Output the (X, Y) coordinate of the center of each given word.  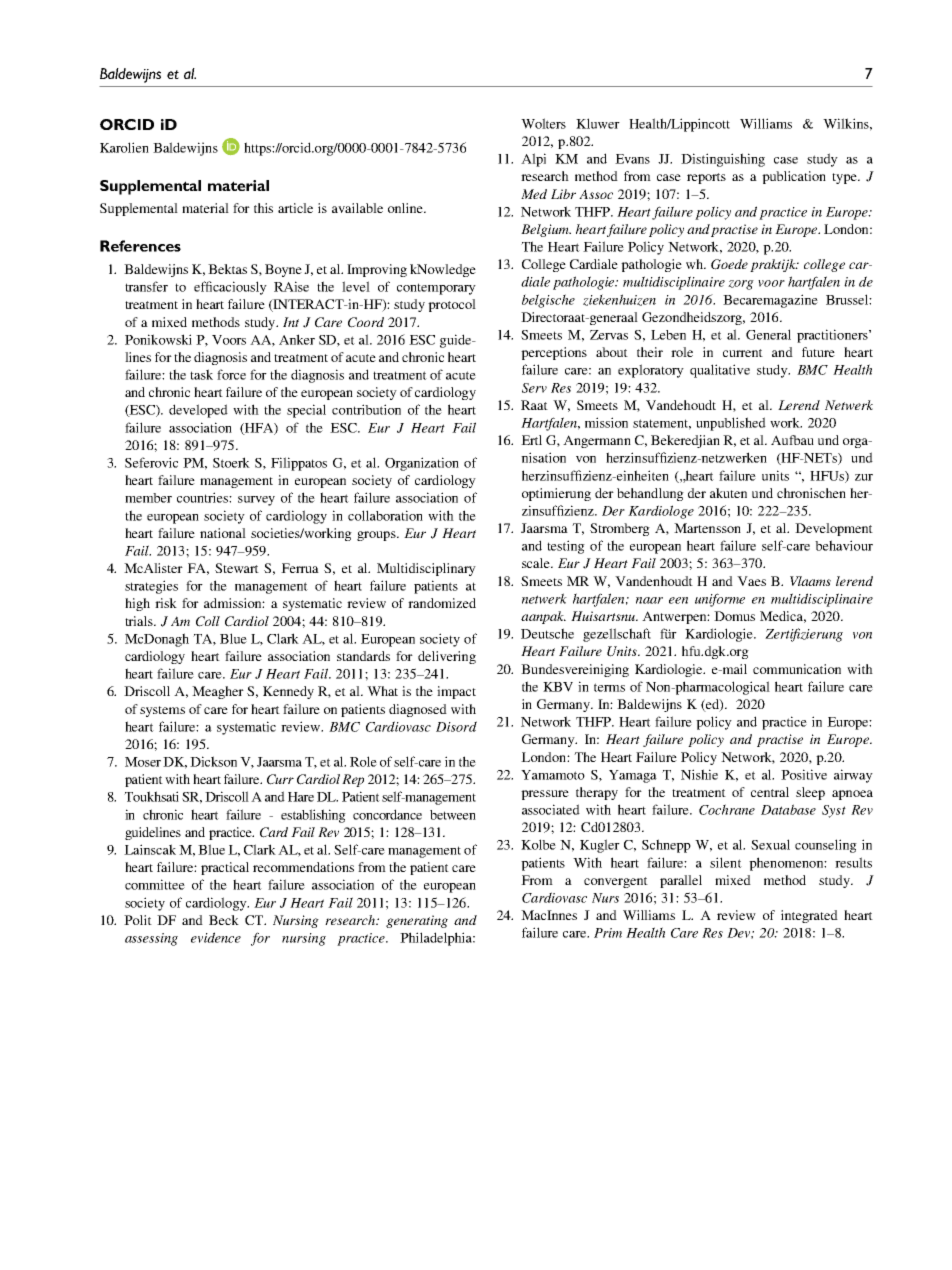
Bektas (227, 269)
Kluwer (598, 123)
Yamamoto (553, 775)
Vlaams (810, 581)
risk (166, 603)
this (263, 208)
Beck (224, 920)
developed (198, 411)
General (768, 334)
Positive (804, 774)
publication (794, 177)
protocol (452, 305)
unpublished (731, 424)
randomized (442, 603)
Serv (534, 388)
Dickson (213, 761)
